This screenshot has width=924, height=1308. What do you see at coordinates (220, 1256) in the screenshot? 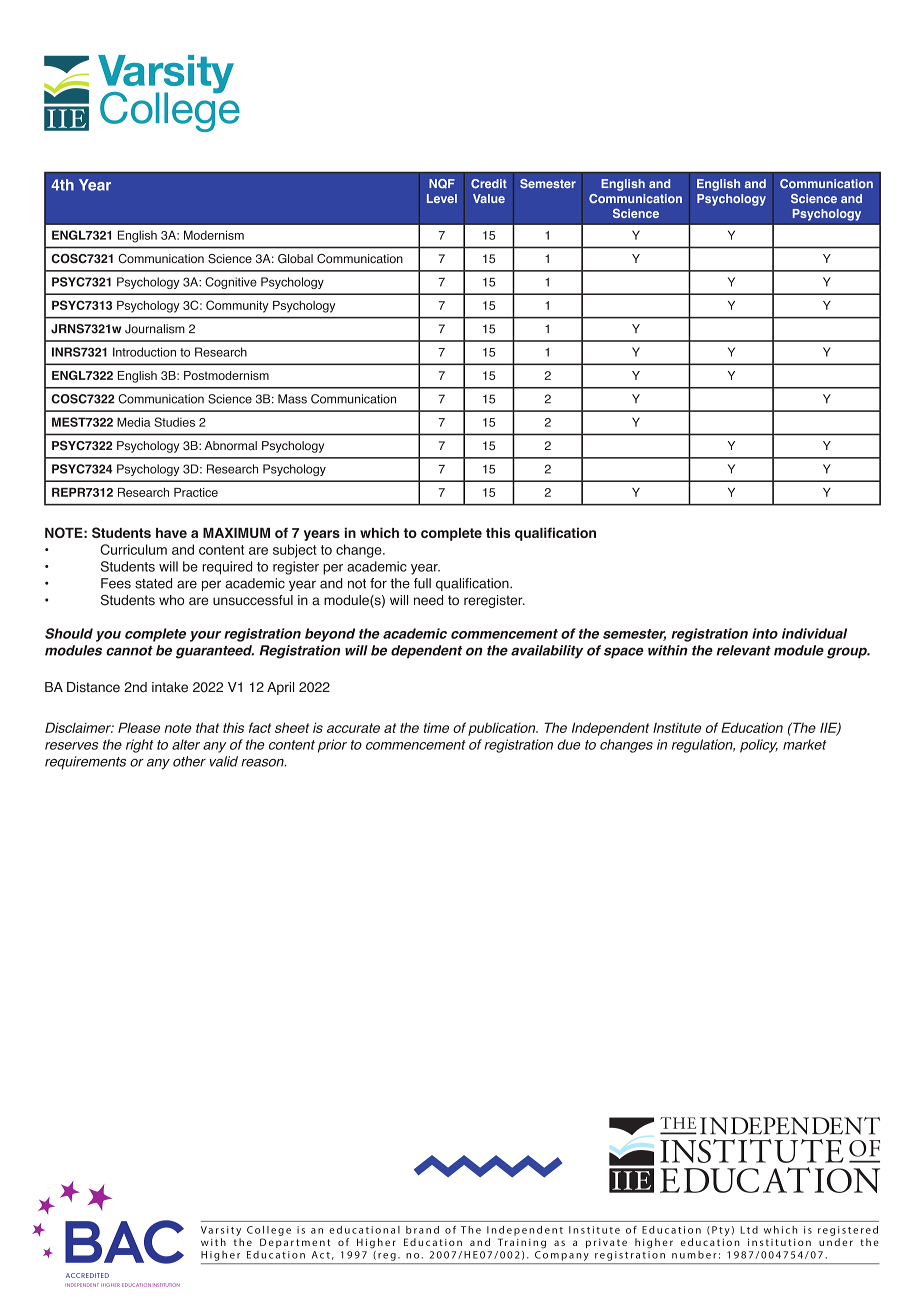
I see `Higher` at bounding box center [220, 1256].
